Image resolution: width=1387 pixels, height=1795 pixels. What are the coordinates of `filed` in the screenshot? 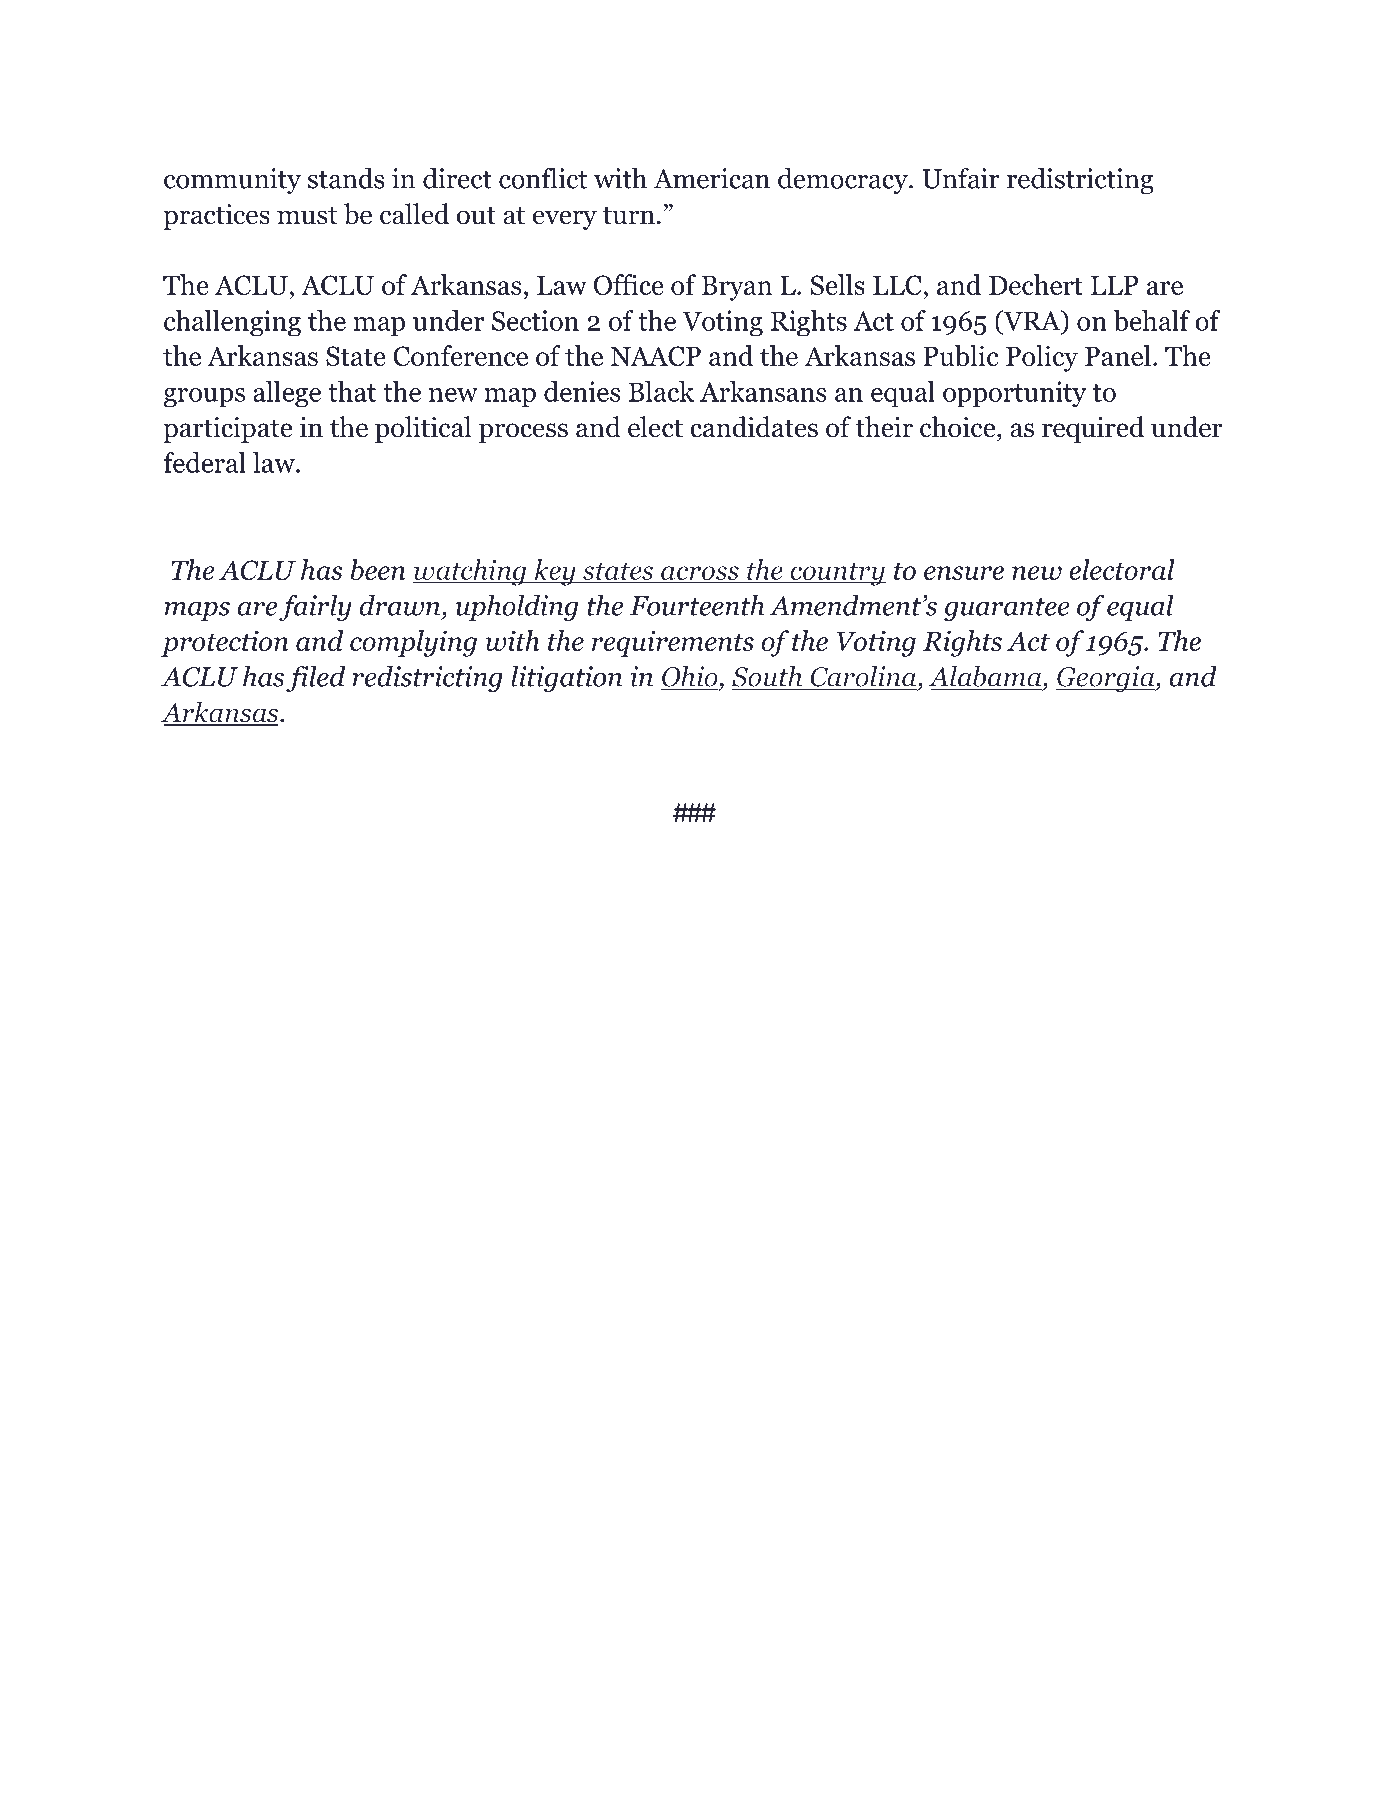 It's located at (315, 678).
